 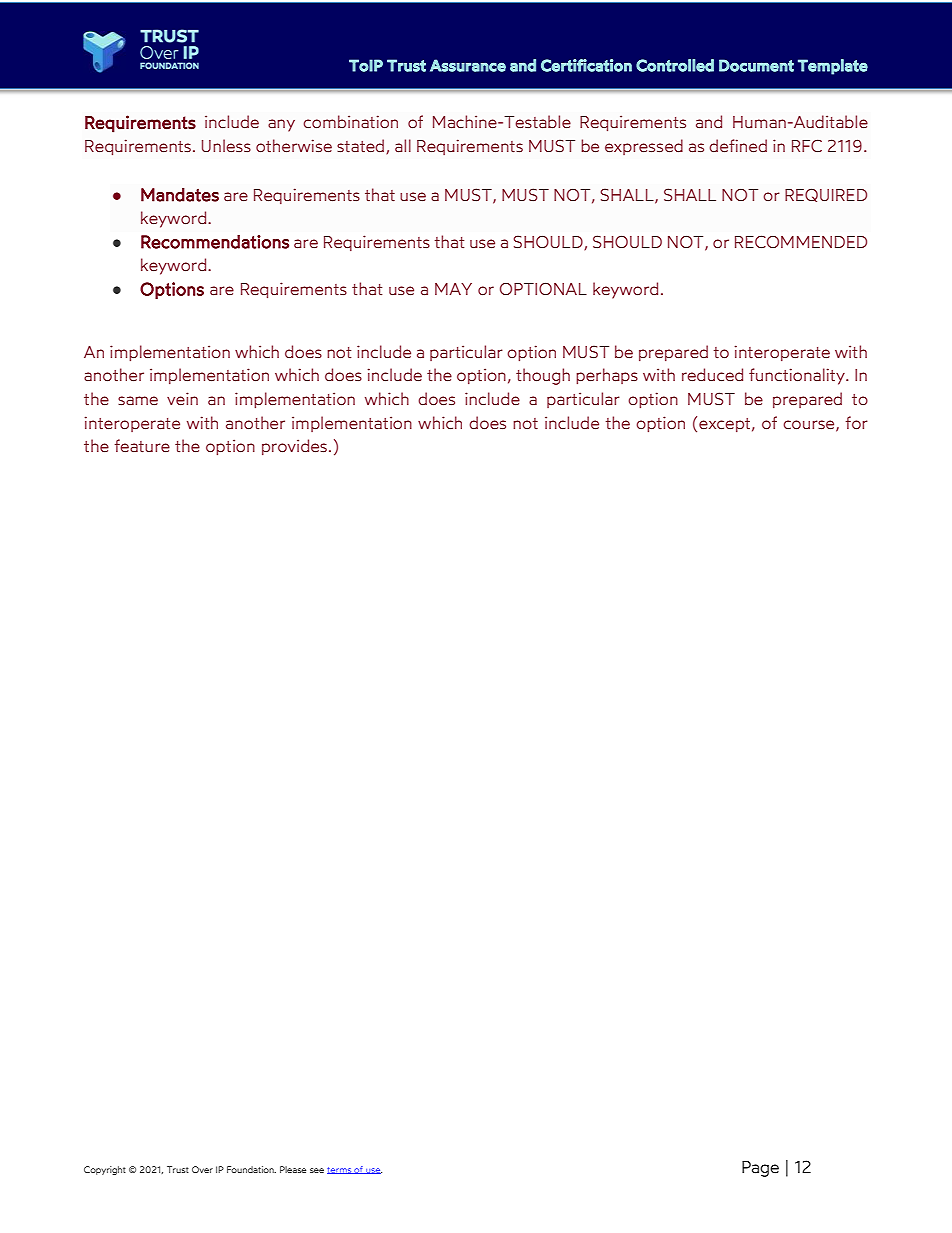 I want to click on Page, so click(x=760, y=1169).
